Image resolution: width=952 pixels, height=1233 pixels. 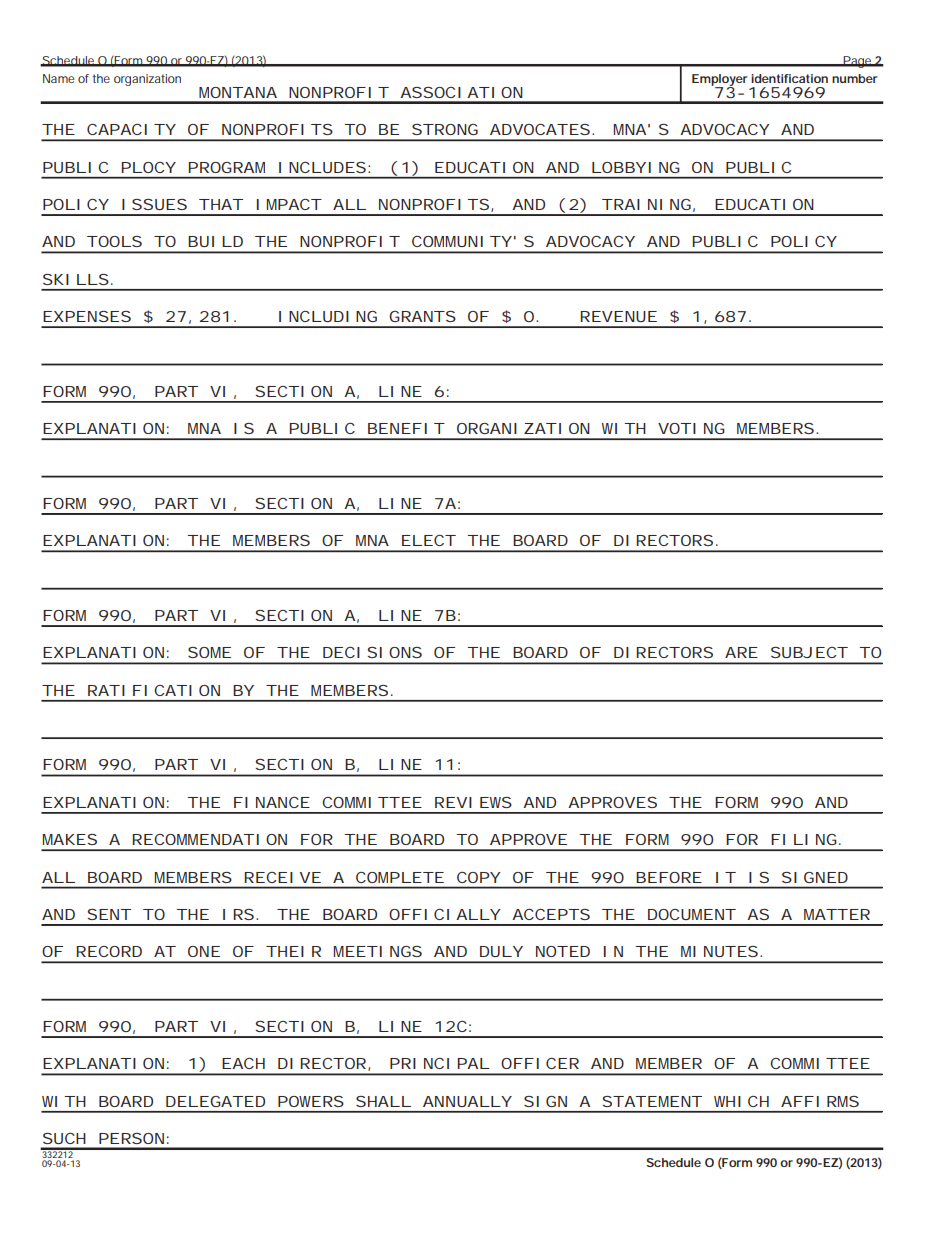 What do you see at coordinates (440, 1063) in the screenshot?
I see `PRINCIPAL` at bounding box center [440, 1063].
